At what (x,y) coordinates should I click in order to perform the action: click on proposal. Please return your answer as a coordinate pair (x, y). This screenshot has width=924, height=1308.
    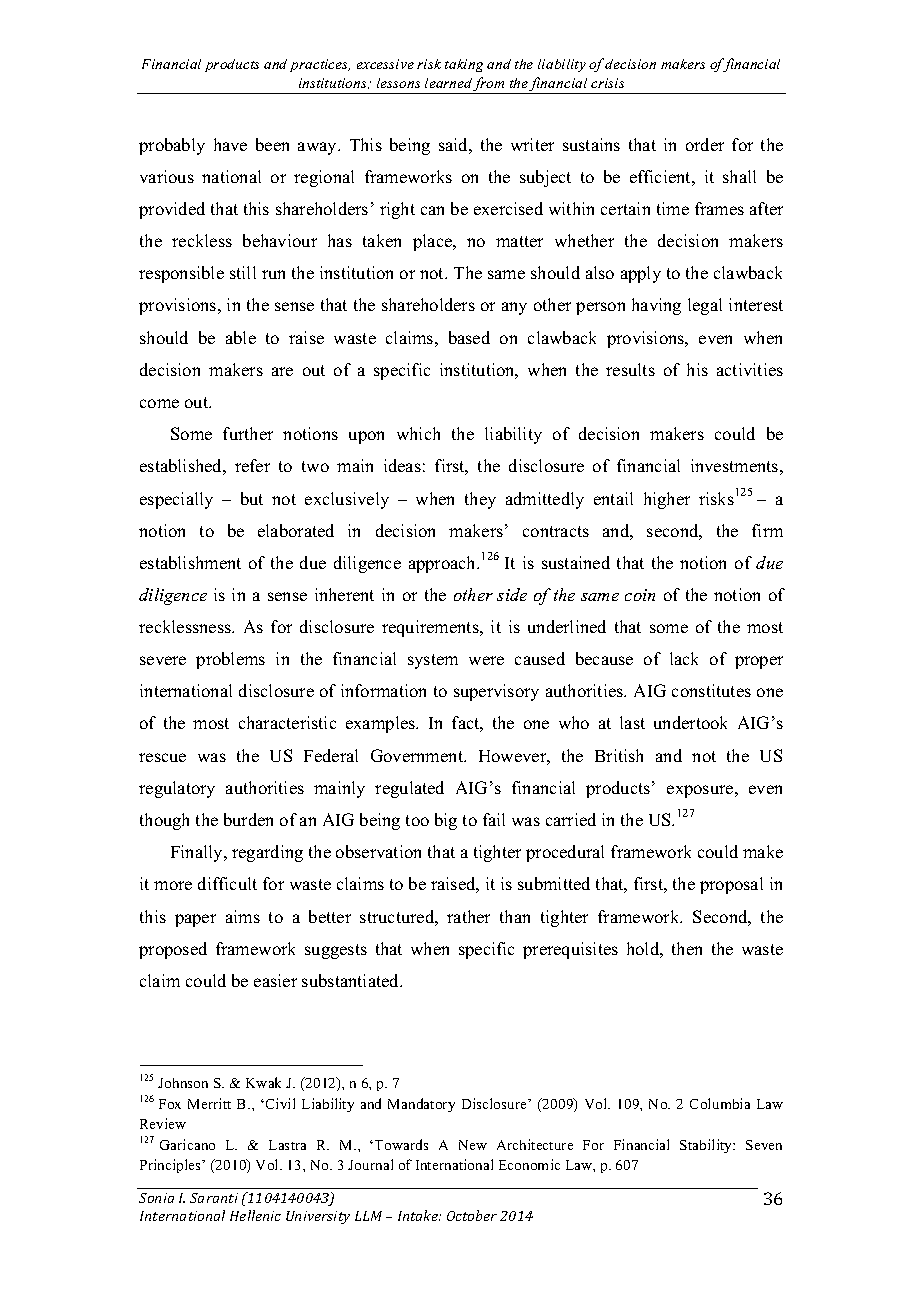
    Looking at the image, I should click on (731, 885).
